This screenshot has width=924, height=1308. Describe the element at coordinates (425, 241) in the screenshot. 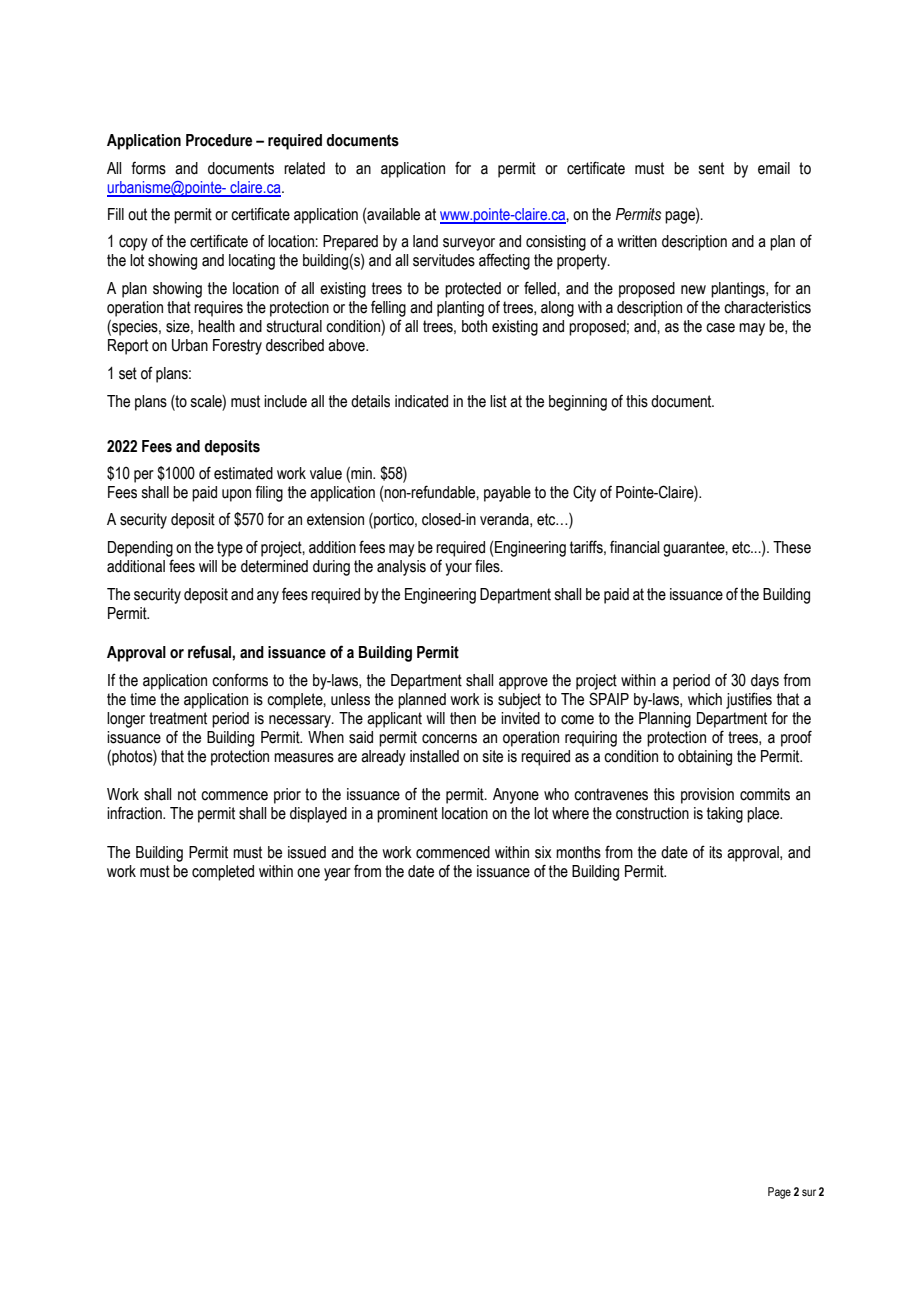

I see `land` at that location.
